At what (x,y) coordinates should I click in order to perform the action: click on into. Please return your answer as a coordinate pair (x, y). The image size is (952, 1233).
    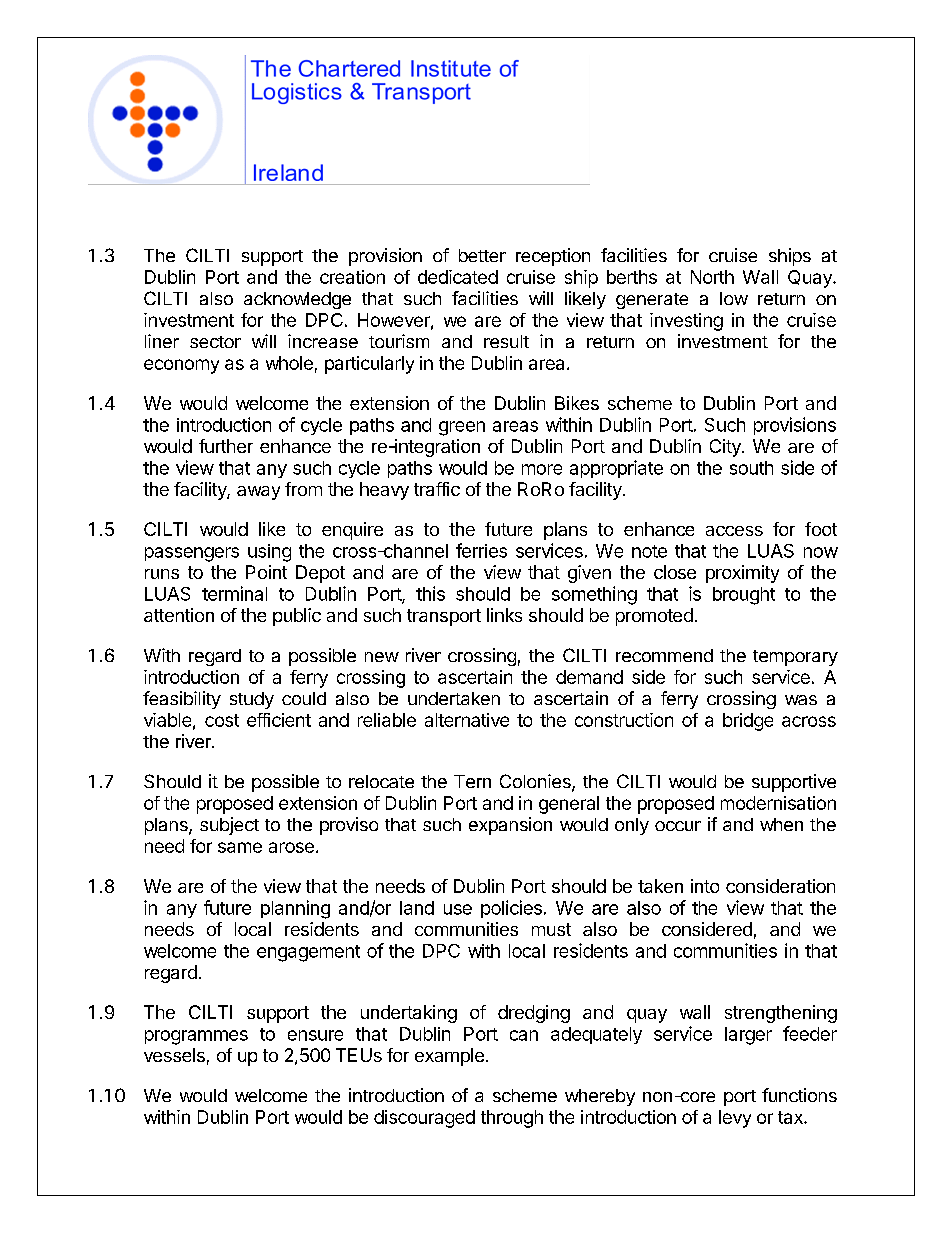
    Looking at the image, I should click on (705, 886).
